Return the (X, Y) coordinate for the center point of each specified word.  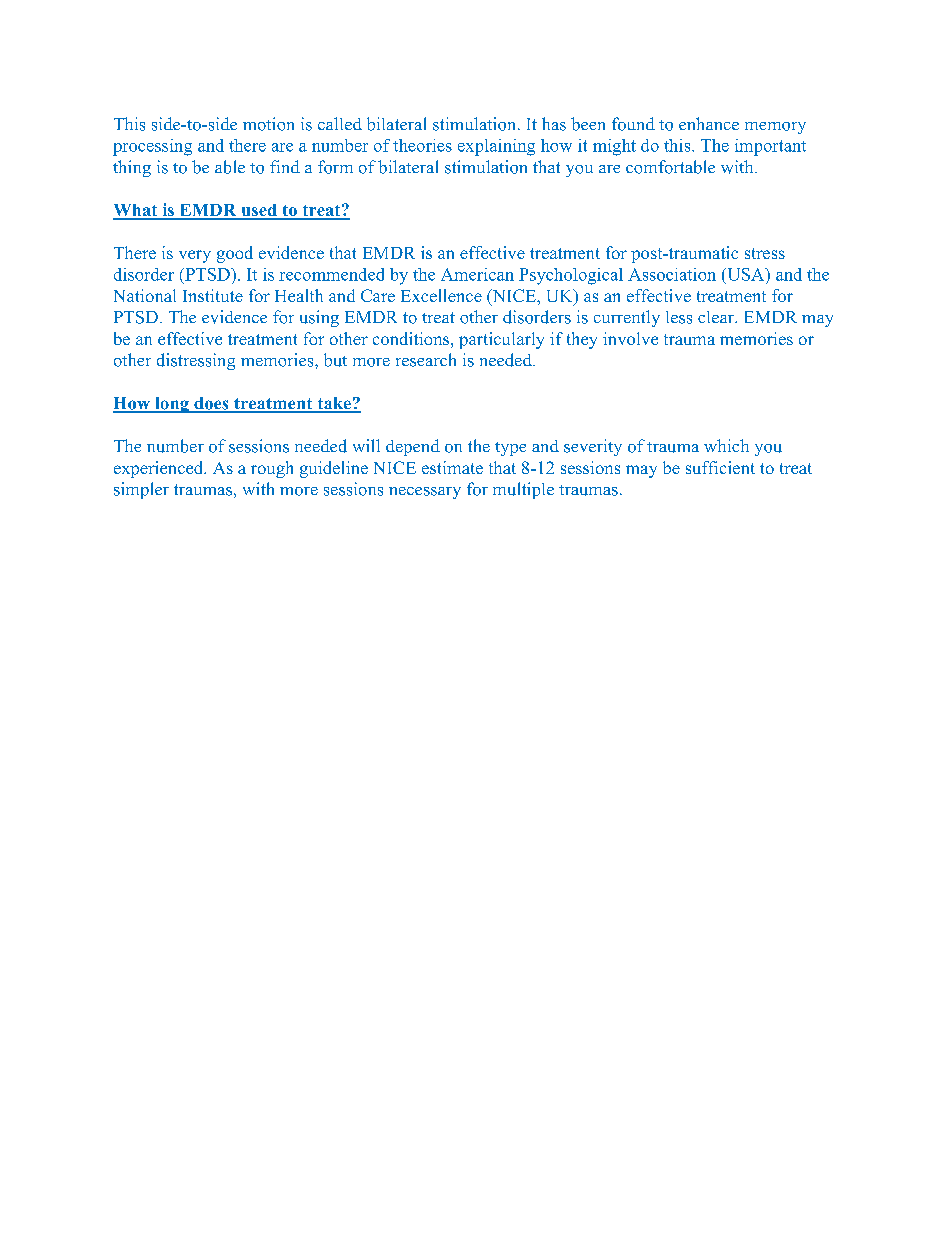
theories (422, 145)
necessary (425, 493)
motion (268, 124)
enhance (709, 123)
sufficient (720, 467)
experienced (160, 469)
